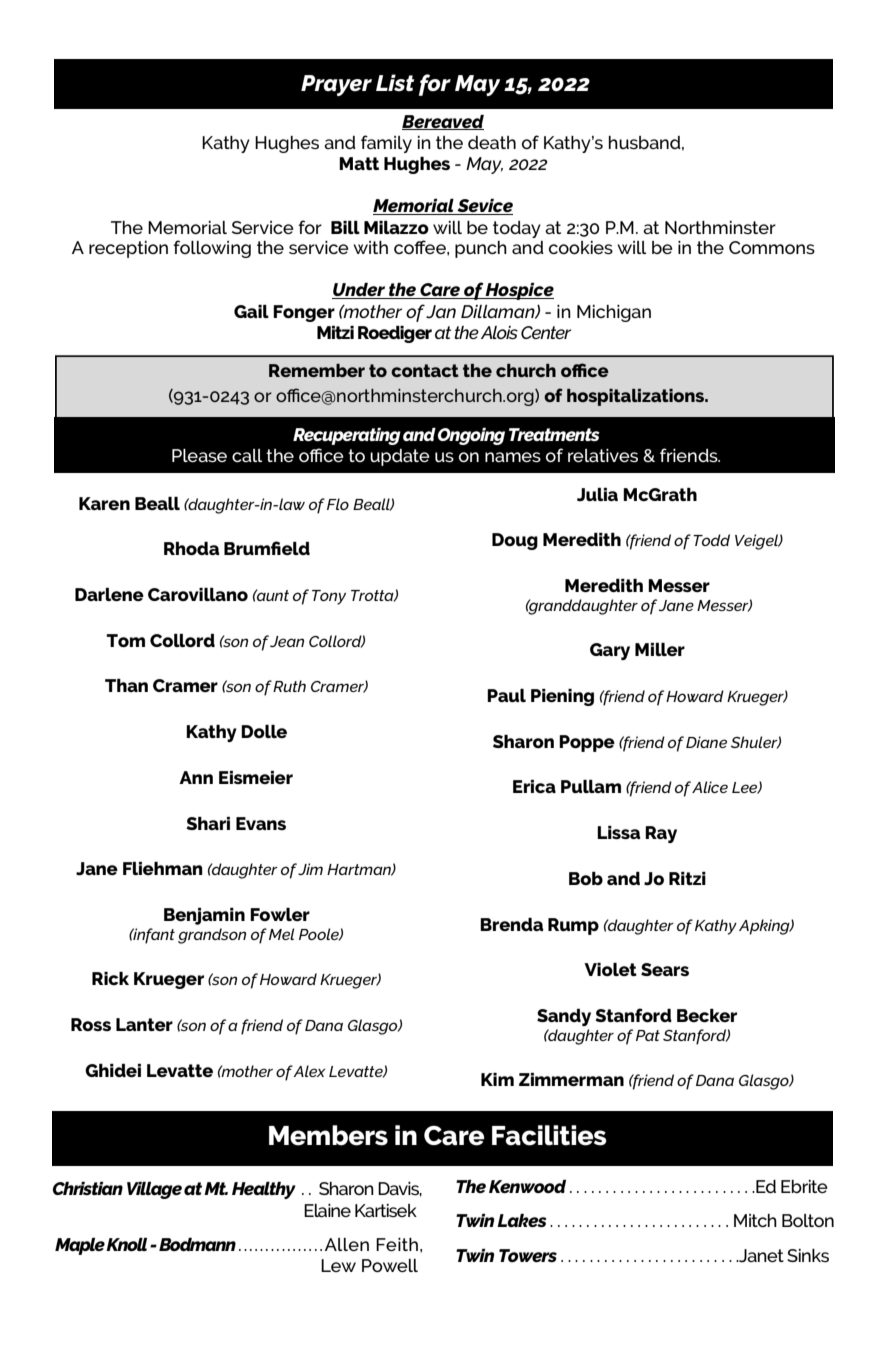  What do you see at coordinates (212, 936) in the document?
I see `grandson` at bounding box center [212, 936].
